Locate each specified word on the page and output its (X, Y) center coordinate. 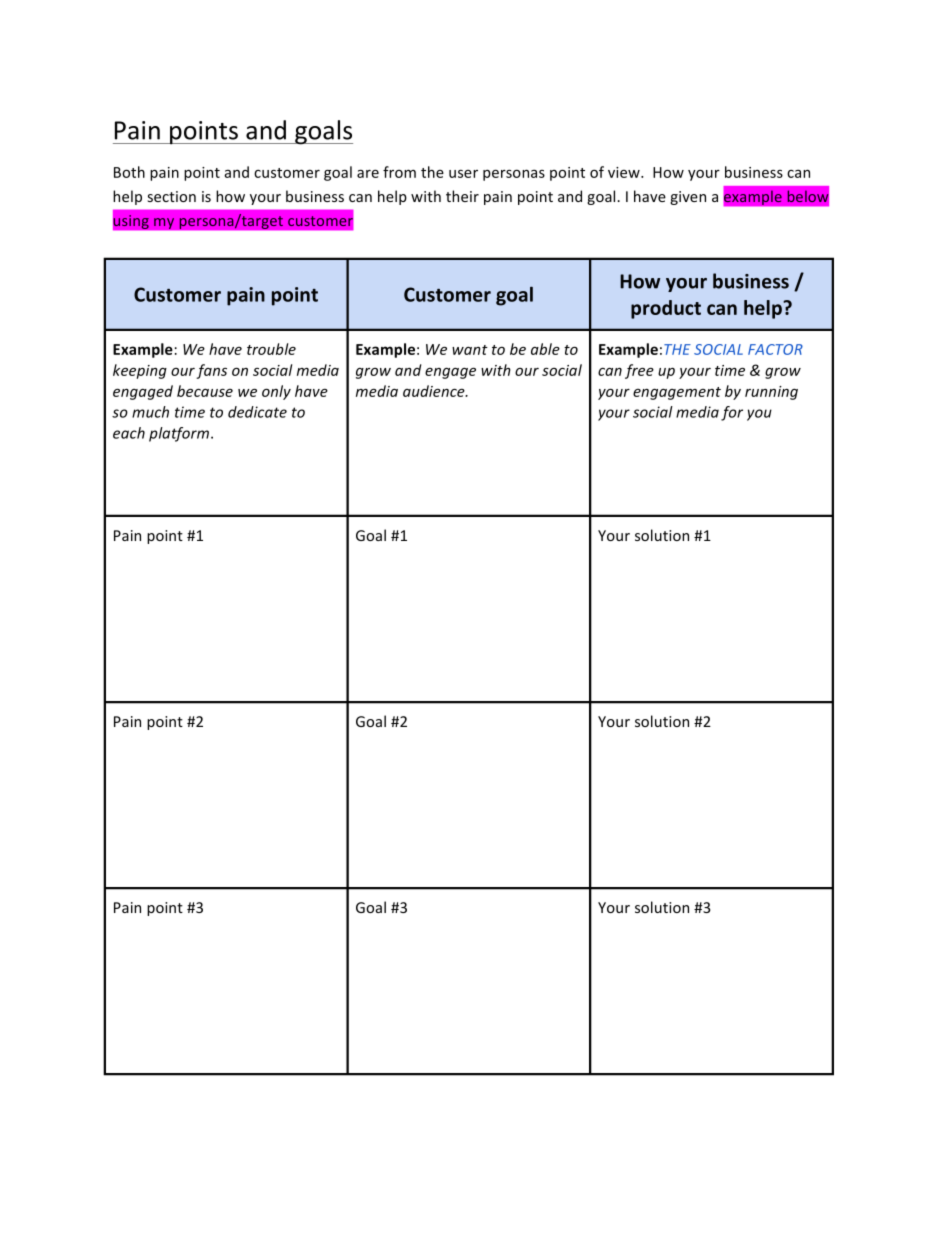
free (639, 371)
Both (129, 172)
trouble (271, 349)
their (462, 196)
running (771, 393)
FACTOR (775, 349)
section (172, 196)
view (625, 172)
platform (179, 434)
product (666, 309)
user (463, 174)
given (688, 198)
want (470, 350)
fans (211, 371)
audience (435, 391)
